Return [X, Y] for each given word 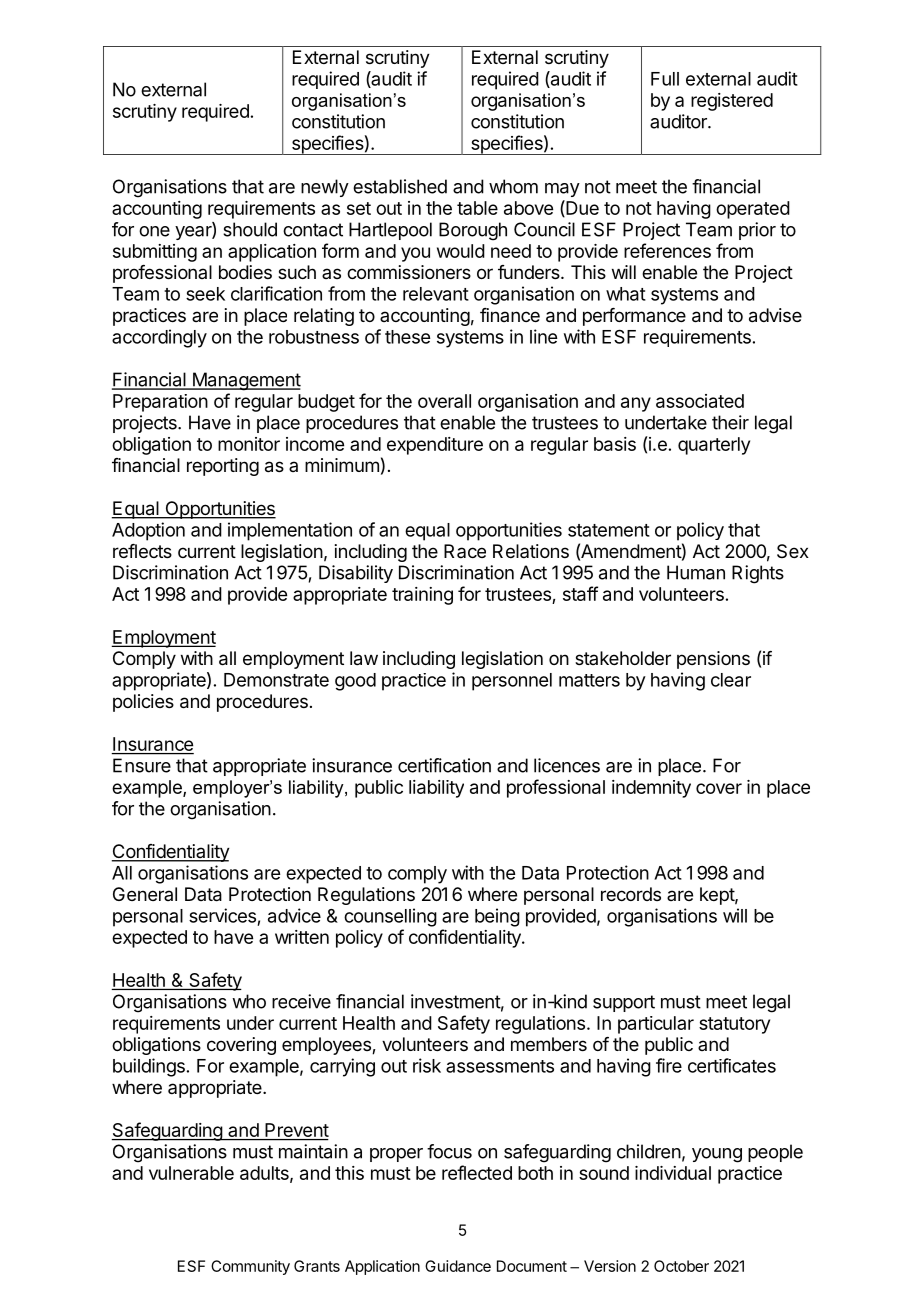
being [497, 917]
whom [513, 186]
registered [732, 102]
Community [250, 1267]
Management [245, 381]
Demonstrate [276, 680]
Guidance [458, 1266]
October [681, 1266]
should [250, 229]
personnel [512, 682]
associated [700, 401]
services [222, 915]
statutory [734, 1025]
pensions [713, 660]
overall [444, 401]
